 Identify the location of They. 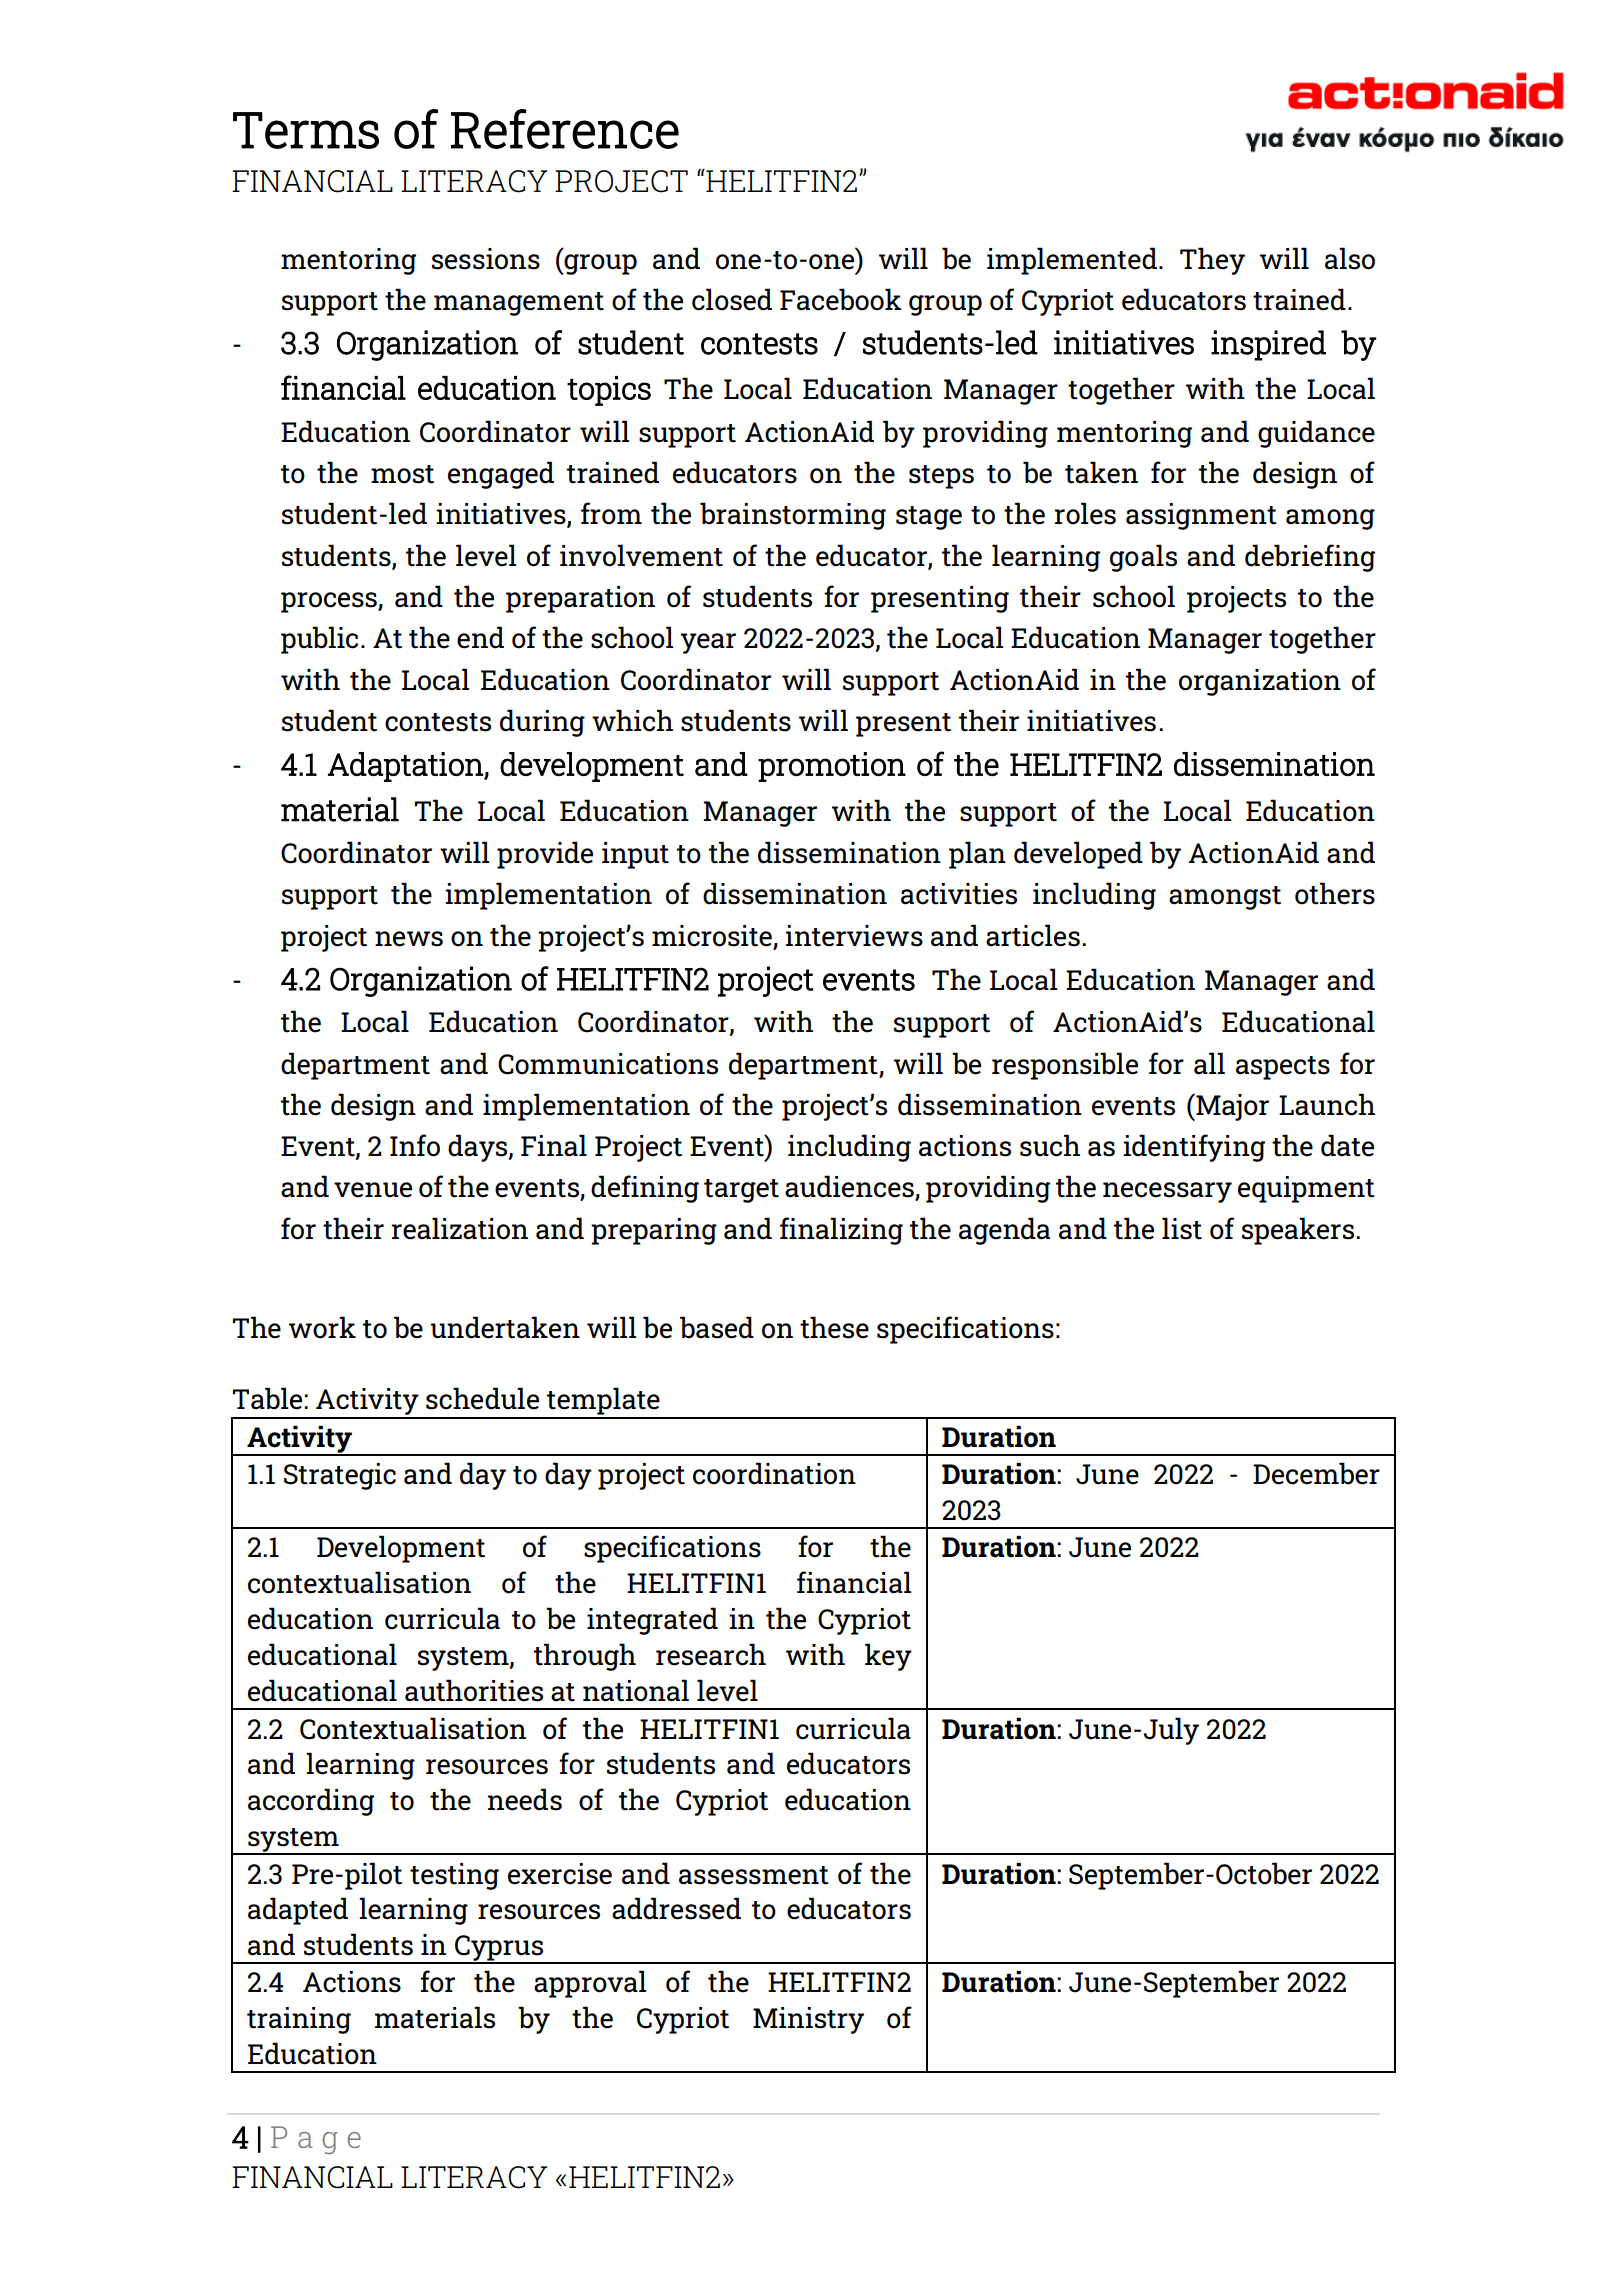
(1212, 261).
